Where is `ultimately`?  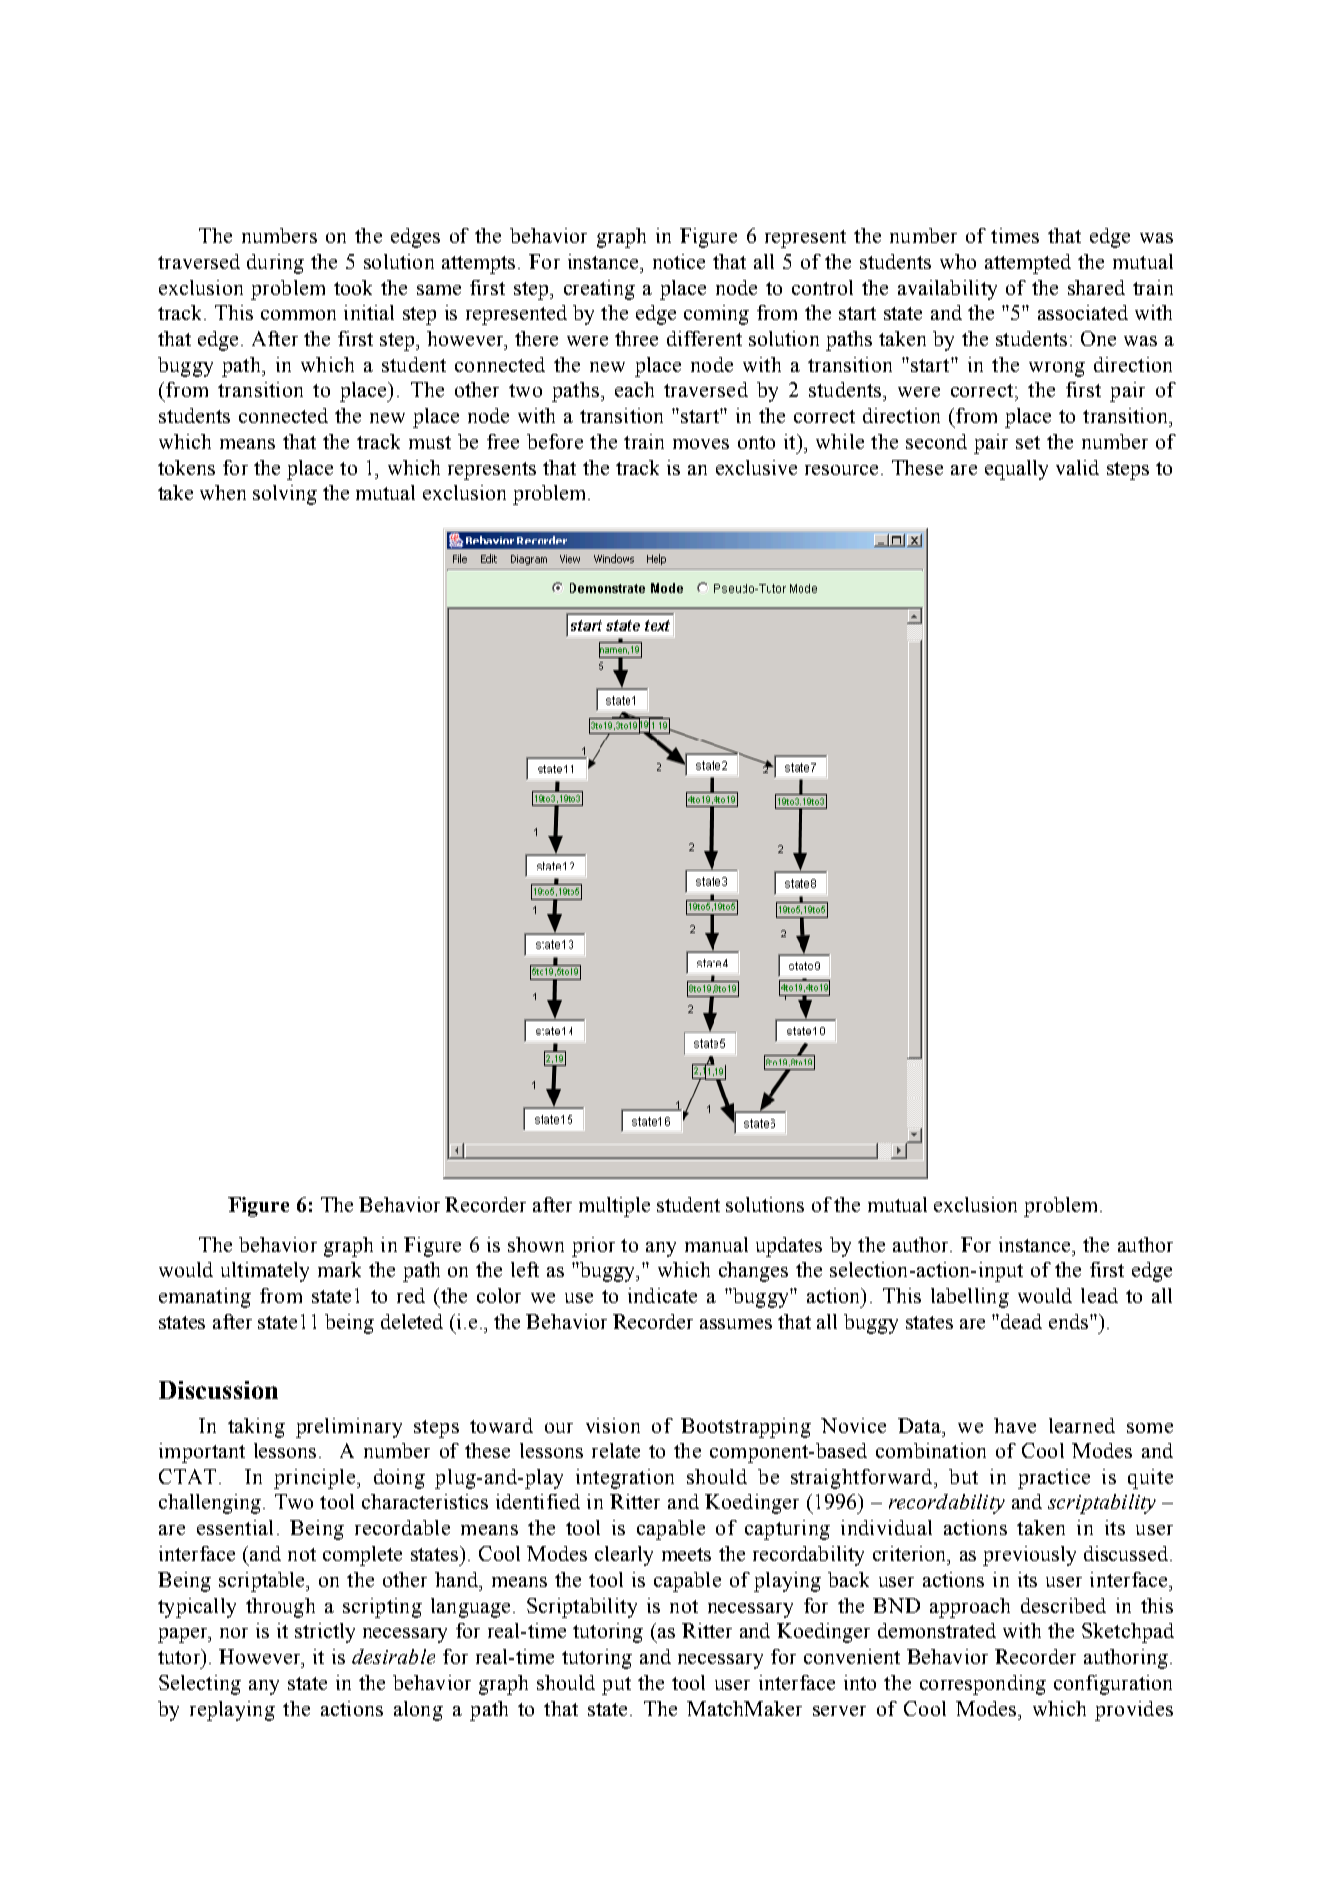 ultimately is located at coordinates (265, 1272).
